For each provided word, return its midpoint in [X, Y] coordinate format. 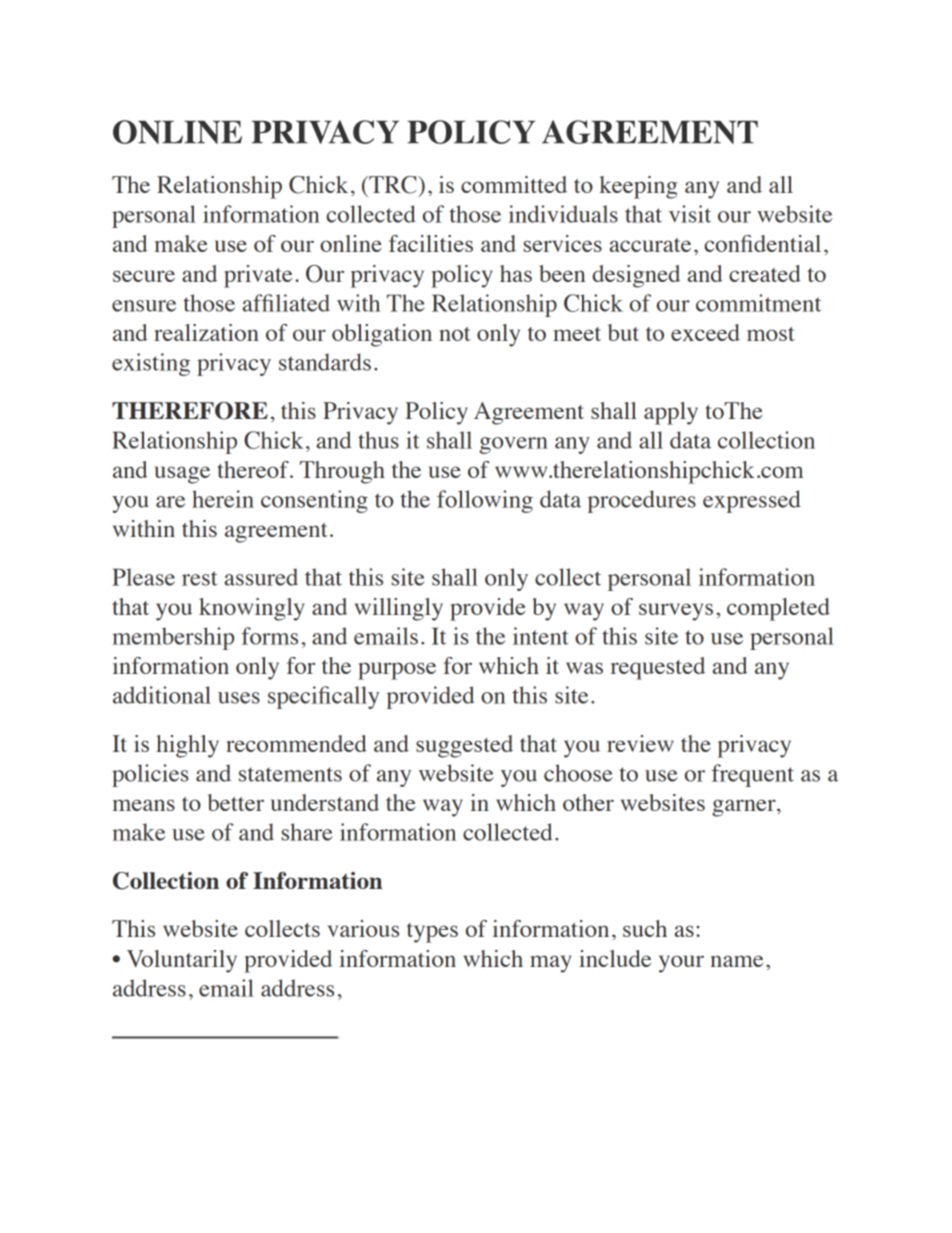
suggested [464, 746]
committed [514, 184]
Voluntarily [182, 961]
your [681, 964]
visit [690, 214]
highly [187, 746]
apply [671, 413]
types [432, 933]
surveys [676, 612]
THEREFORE [190, 411]
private [258, 276]
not [455, 334]
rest [199, 578]
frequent [752, 775]
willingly [399, 609]
